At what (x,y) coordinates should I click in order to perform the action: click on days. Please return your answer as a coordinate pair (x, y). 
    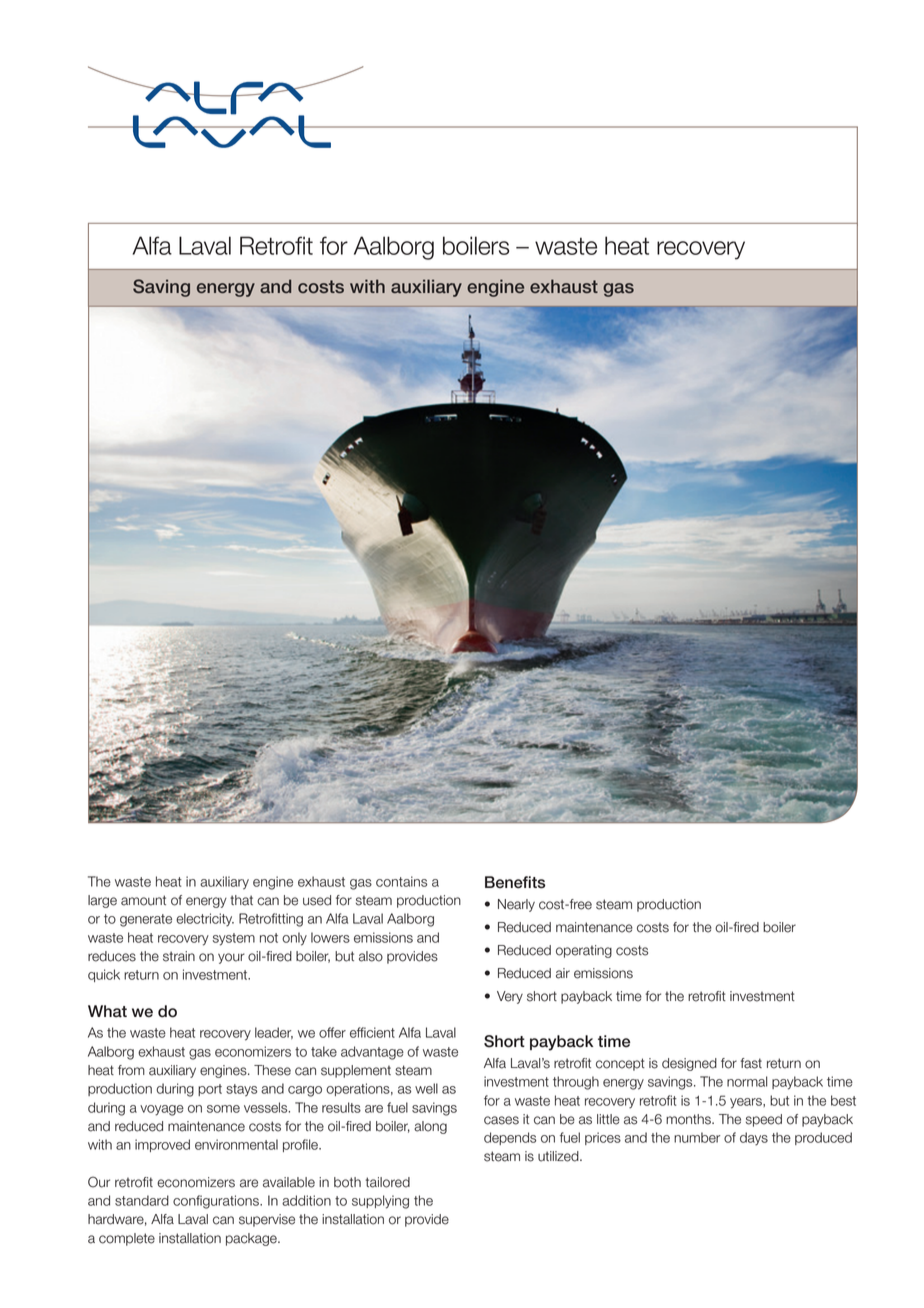
    Looking at the image, I should click on (754, 1139).
